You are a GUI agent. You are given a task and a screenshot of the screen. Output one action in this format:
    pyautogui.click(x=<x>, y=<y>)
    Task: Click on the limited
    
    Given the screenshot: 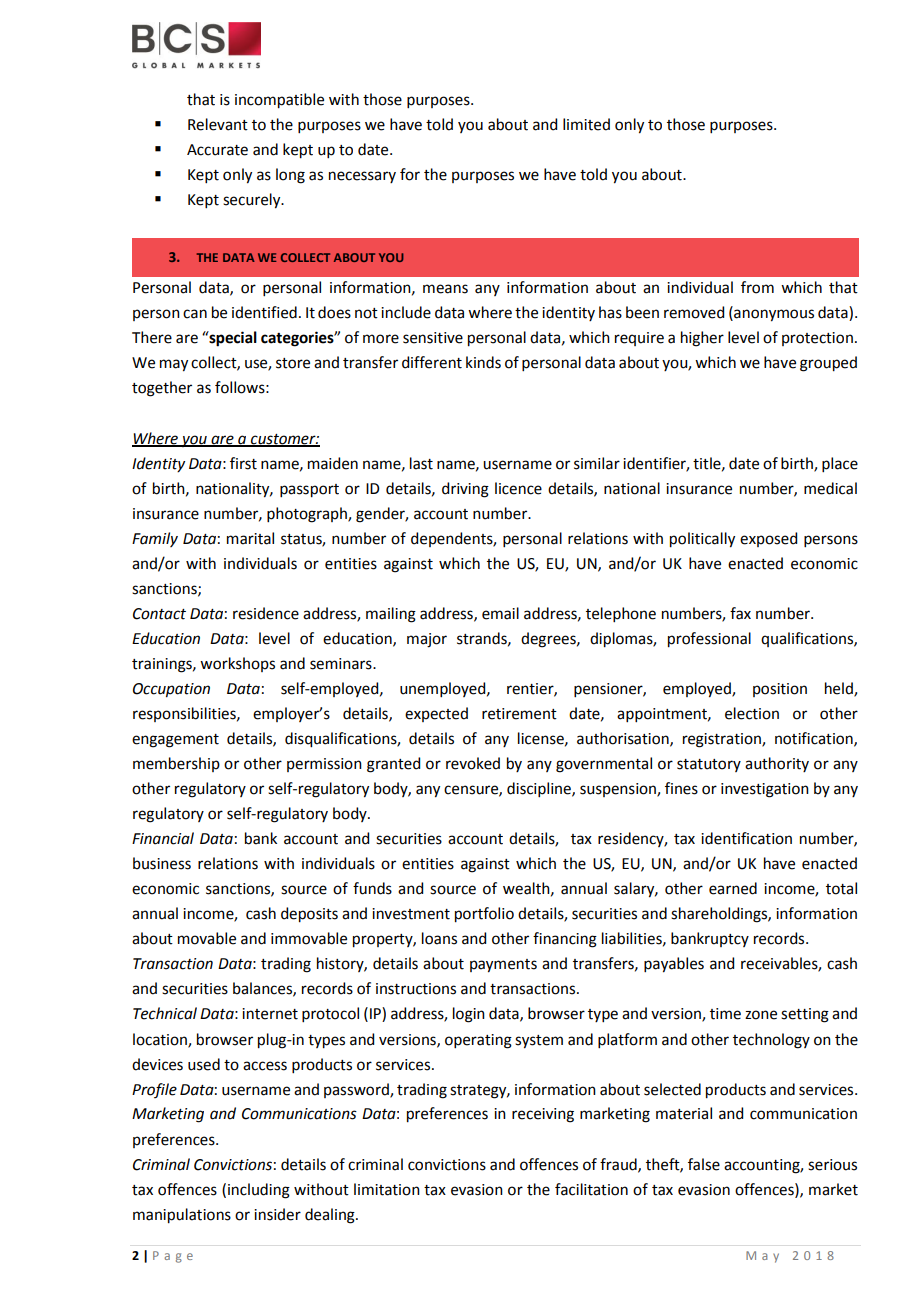 What is the action you would take?
    pyautogui.click(x=586, y=124)
